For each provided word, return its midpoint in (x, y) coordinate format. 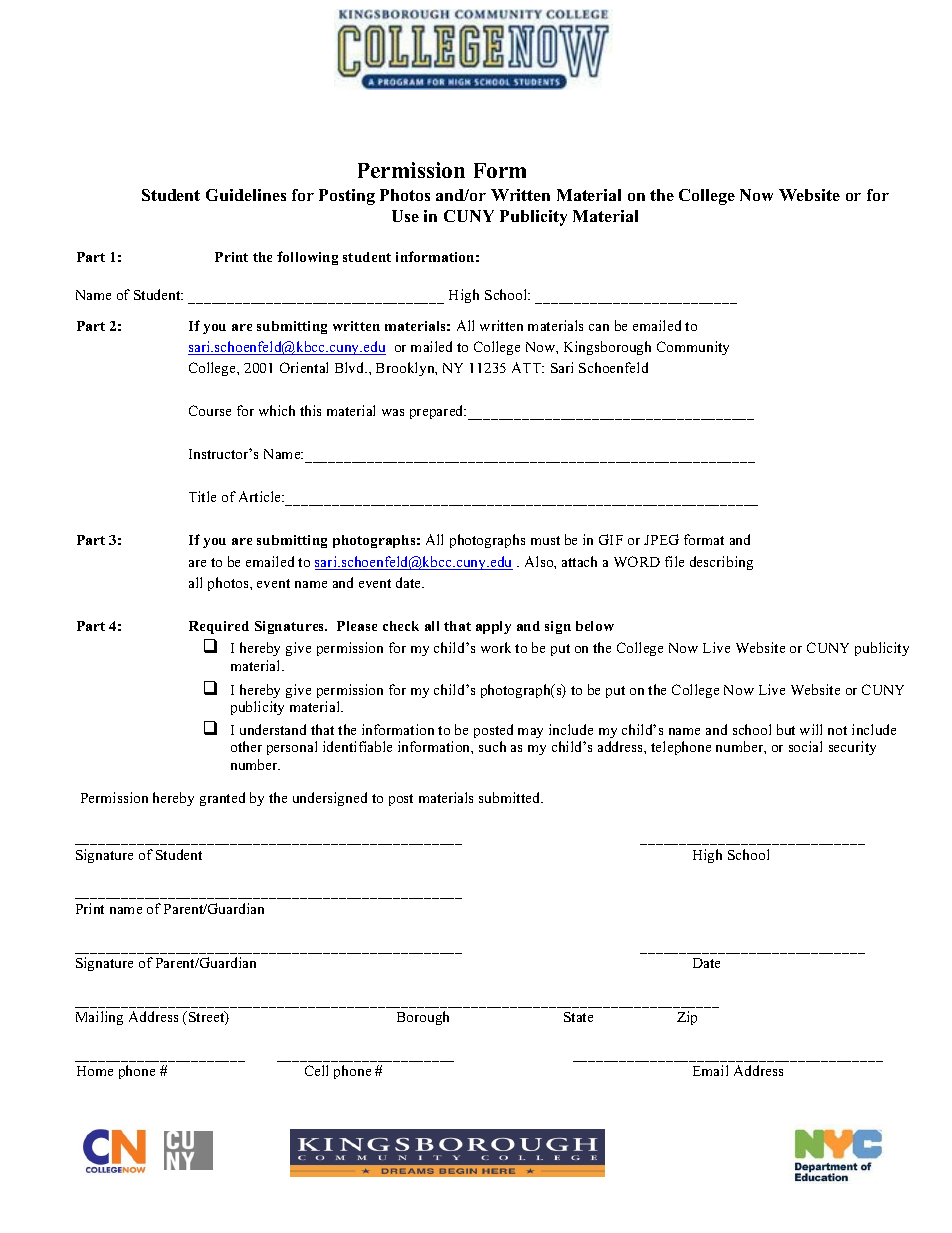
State (578, 1017)
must (545, 540)
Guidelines (246, 195)
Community (693, 348)
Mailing (99, 1018)
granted (222, 799)
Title (202, 496)
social (805, 746)
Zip (687, 1018)
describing (721, 563)
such (492, 746)
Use (405, 216)
